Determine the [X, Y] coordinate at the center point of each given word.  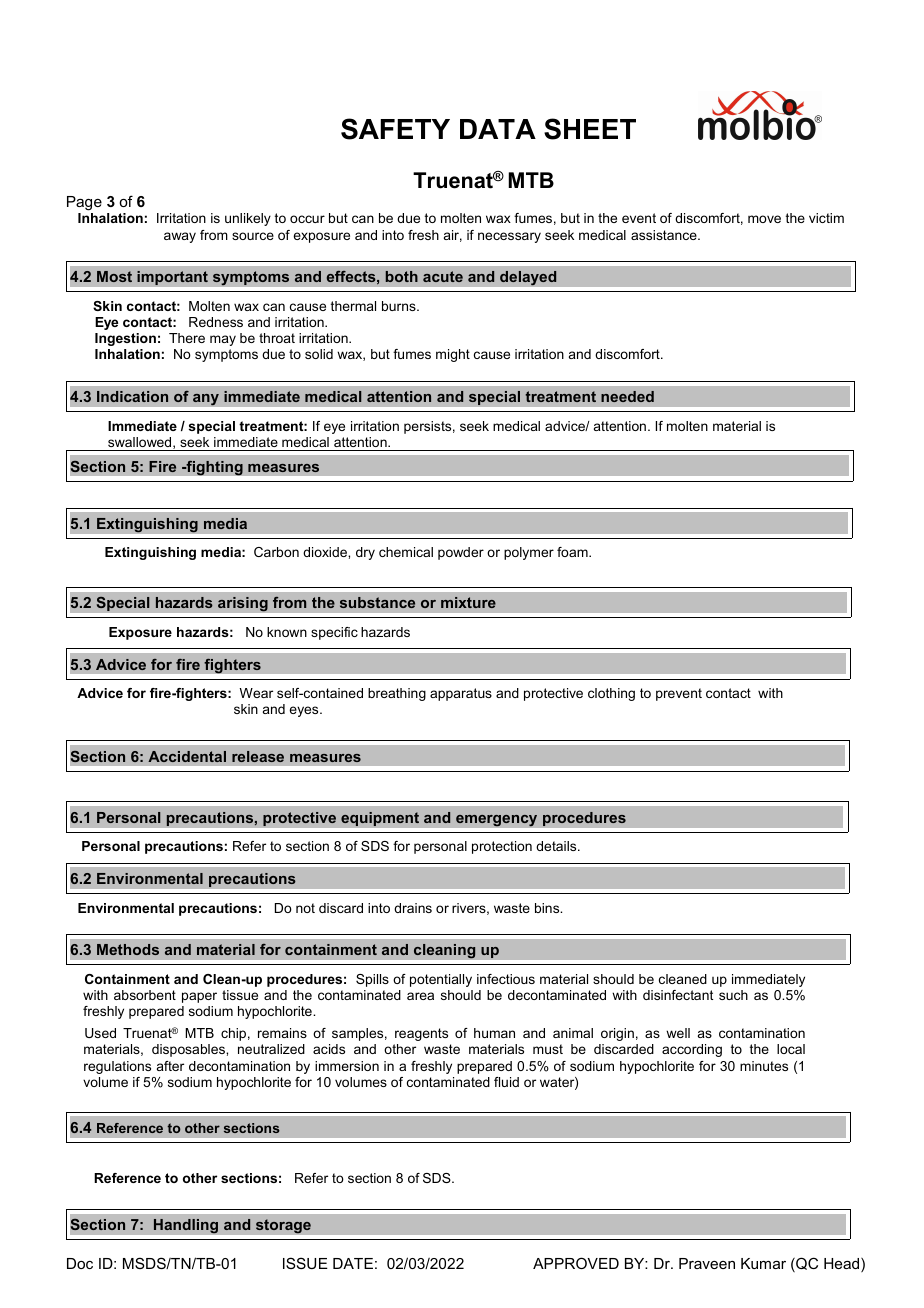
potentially [441, 980]
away [180, 237]
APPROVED [576, 1263]
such [733, 995]
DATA [498, 129]
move [764, 219]
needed [627, 396]
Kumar [763, 1263]
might [453, 355]
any [206, 399]
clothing [611, 694]
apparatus [461, 694]
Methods [128, 949]
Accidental [187, 756]
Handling [185, 1226]
